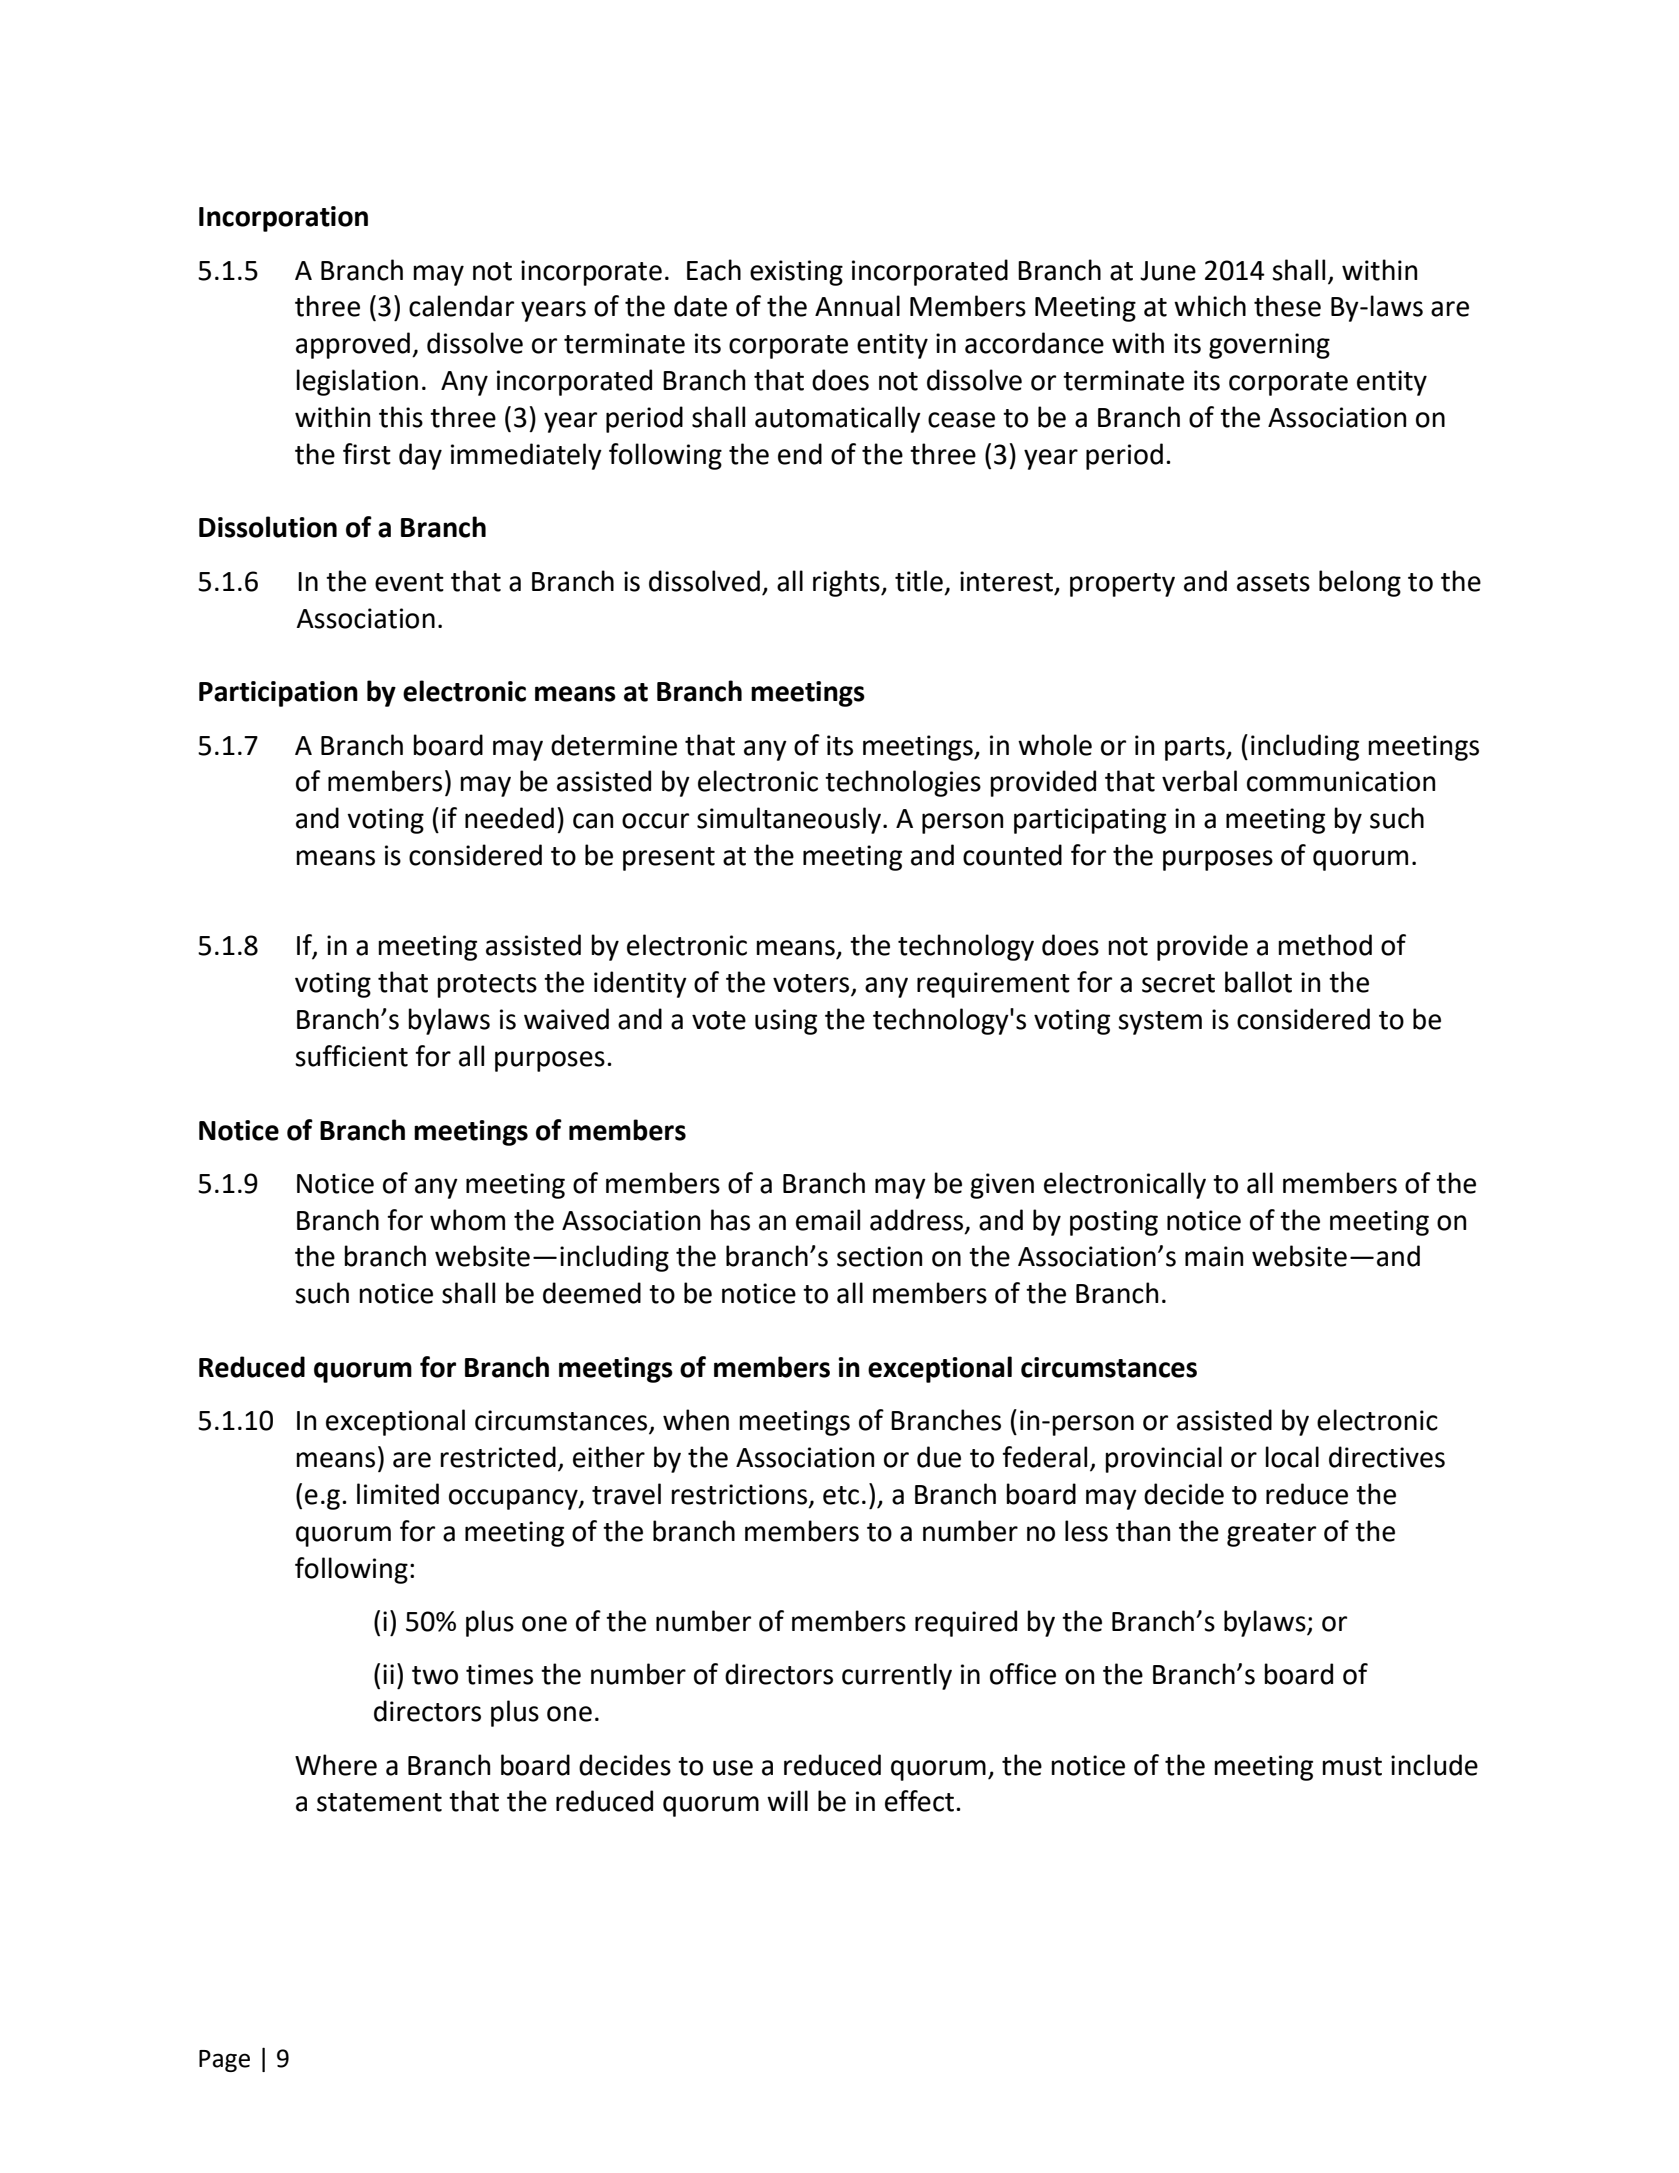 The width and height of the image is (1679, 2173). I want to click on approved, so click(353, 345).
